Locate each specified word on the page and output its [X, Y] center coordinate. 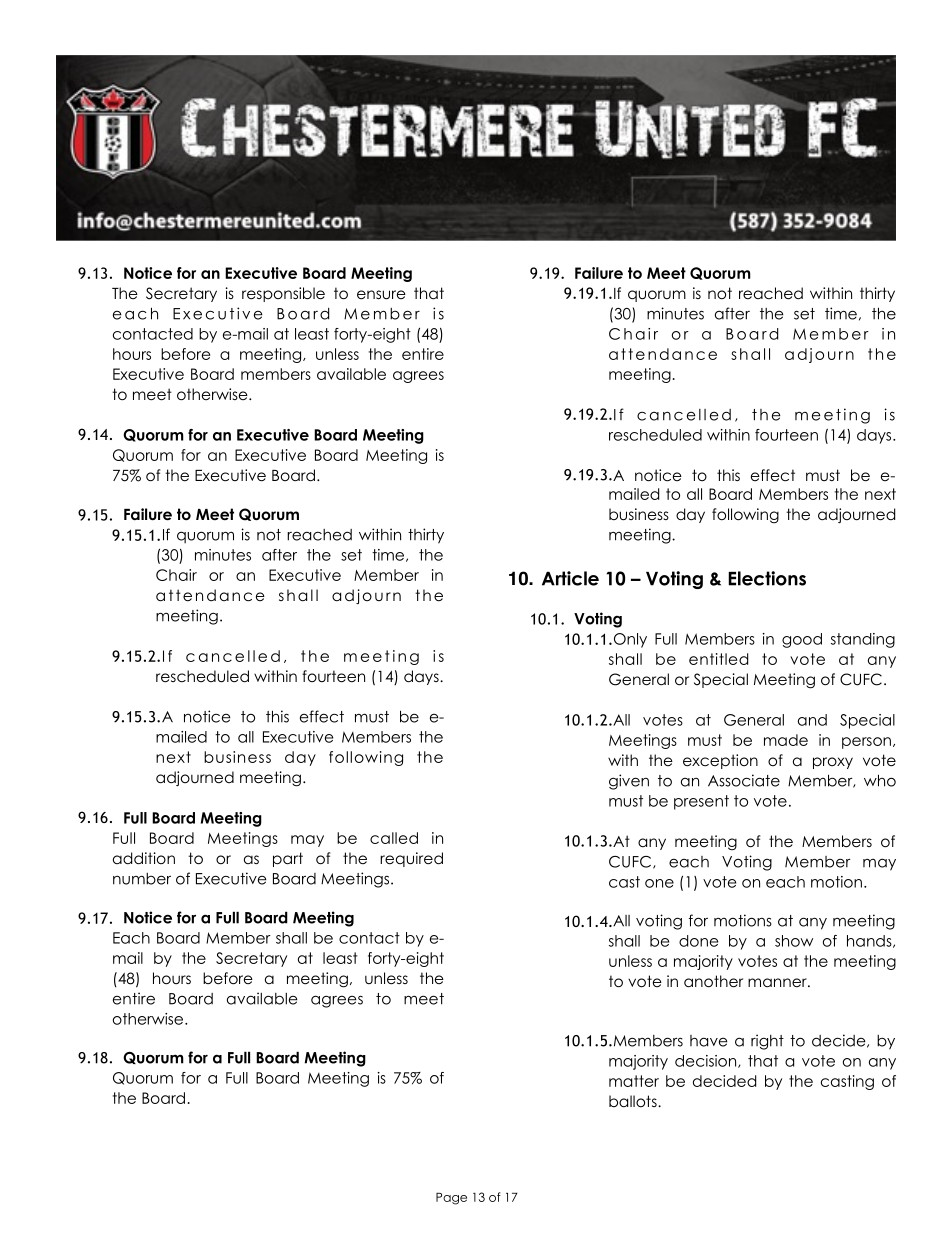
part [288, 859]
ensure [381, 295]
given [629, 782]
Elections [767, 578]
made [786, 740]
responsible [283, 294]
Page [451, 1199]
